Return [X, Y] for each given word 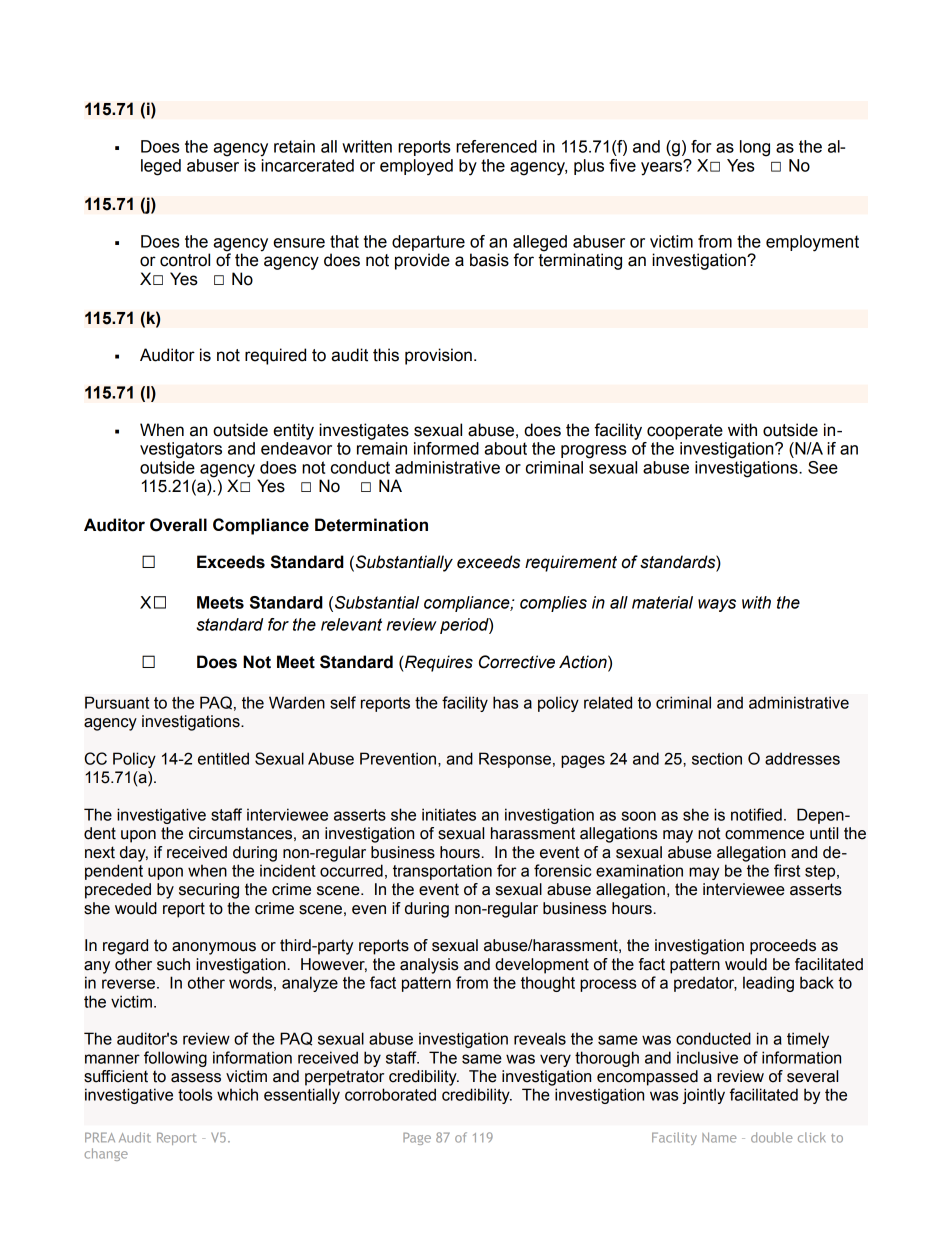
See [823, 467]
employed [416, 167]
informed [446, 448]
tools [195, 1094]
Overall [178, 525]
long [755, 148]
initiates [449, 814]
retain [294, 146]
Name [719, 1137]
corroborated [390, 1094]
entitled [223, 758]
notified [756, 814]
